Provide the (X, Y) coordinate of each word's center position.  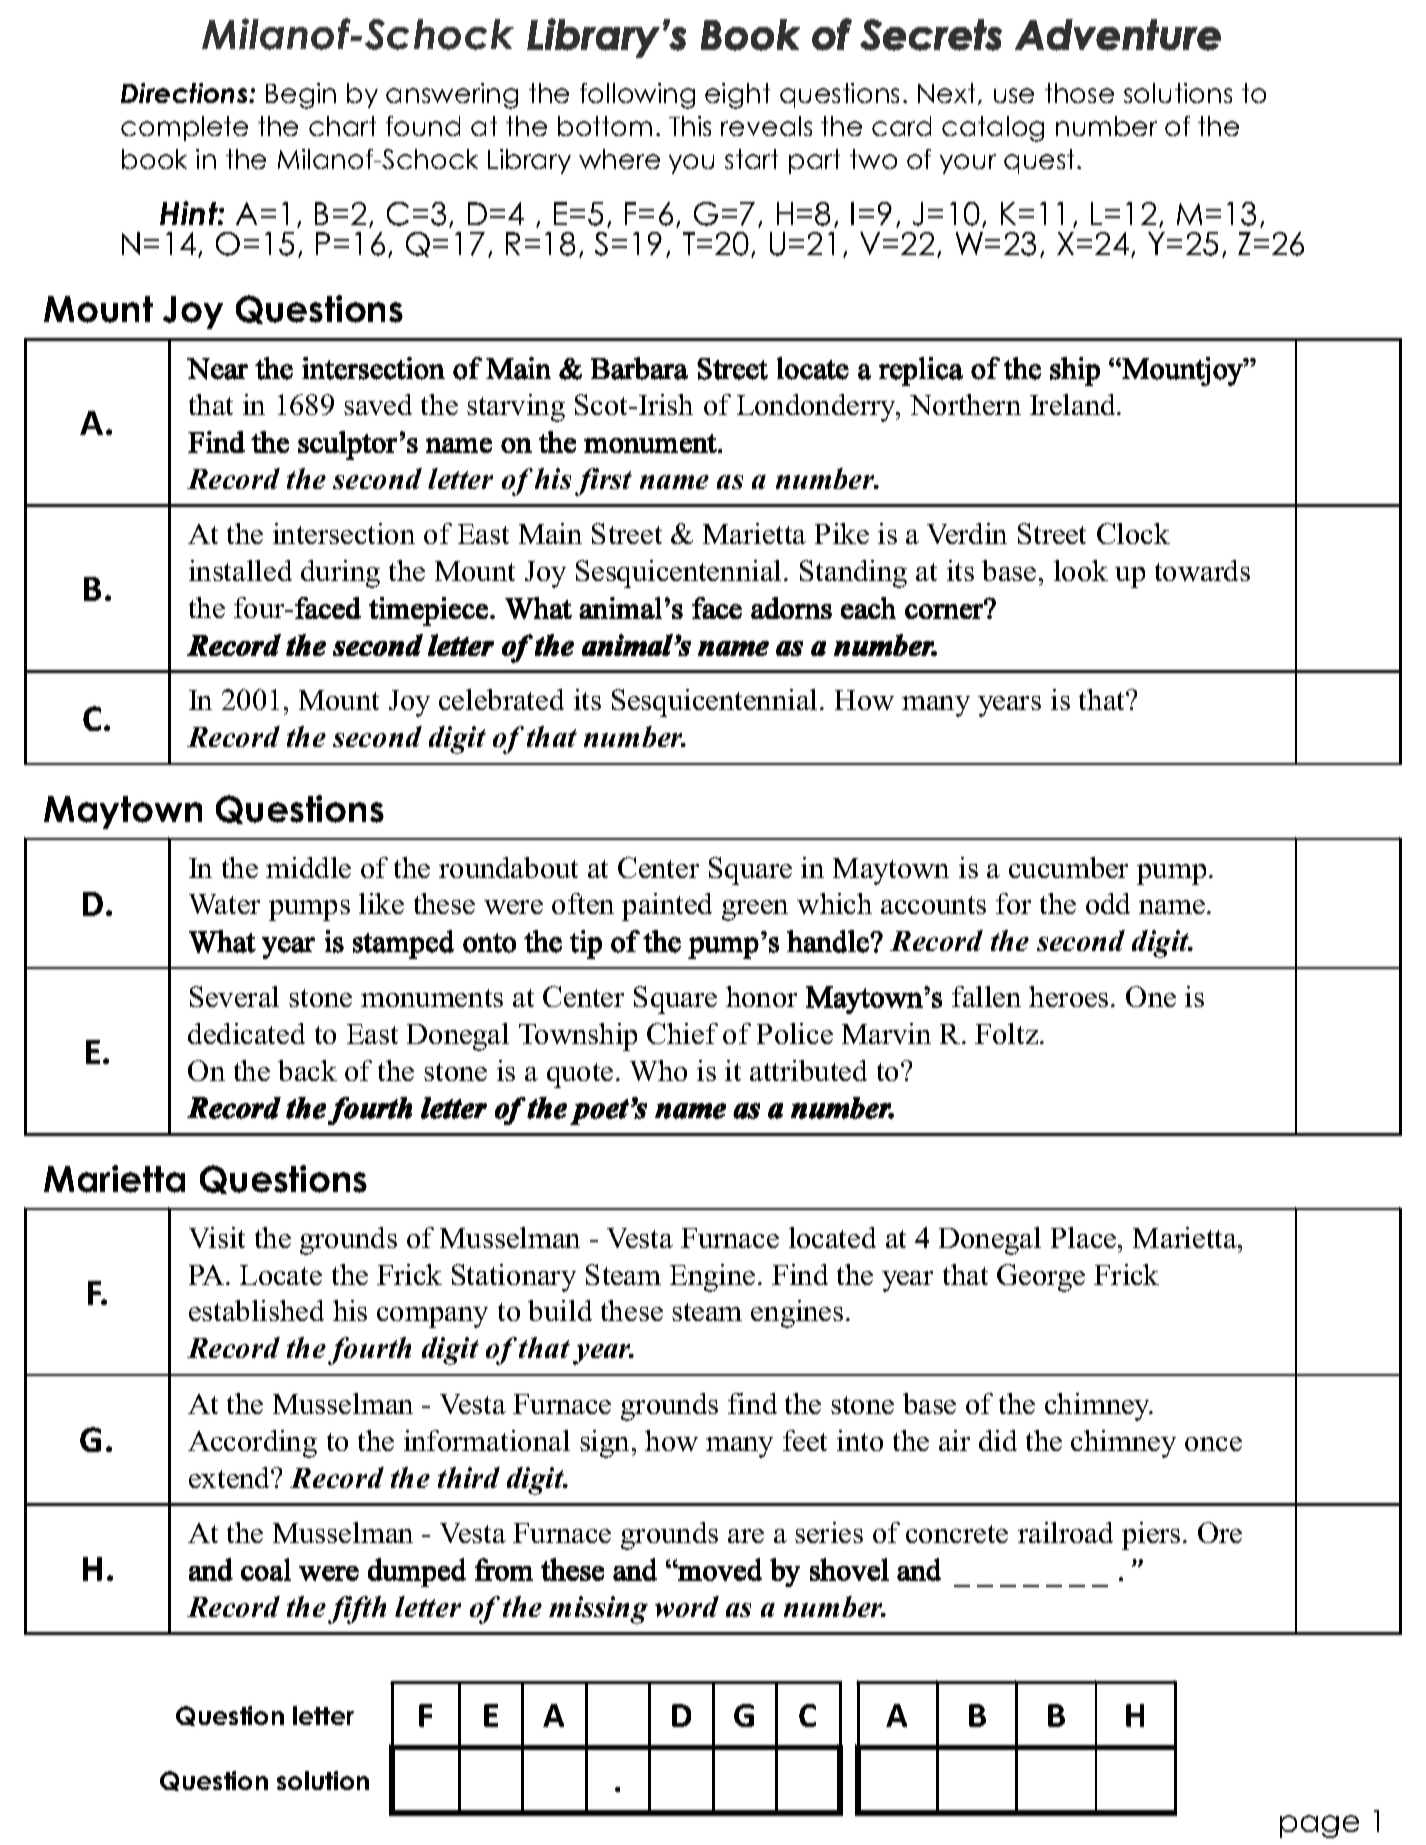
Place (1085, 1237)
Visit (217, 1237)
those (1079, 93)
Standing (853, 574)
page (1319, 1826)
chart (342, 126)
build (560, 1310)
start (751, 159)
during (340, 574)
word (687, 1606)
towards (1202, 570)
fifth (357, 1610)
